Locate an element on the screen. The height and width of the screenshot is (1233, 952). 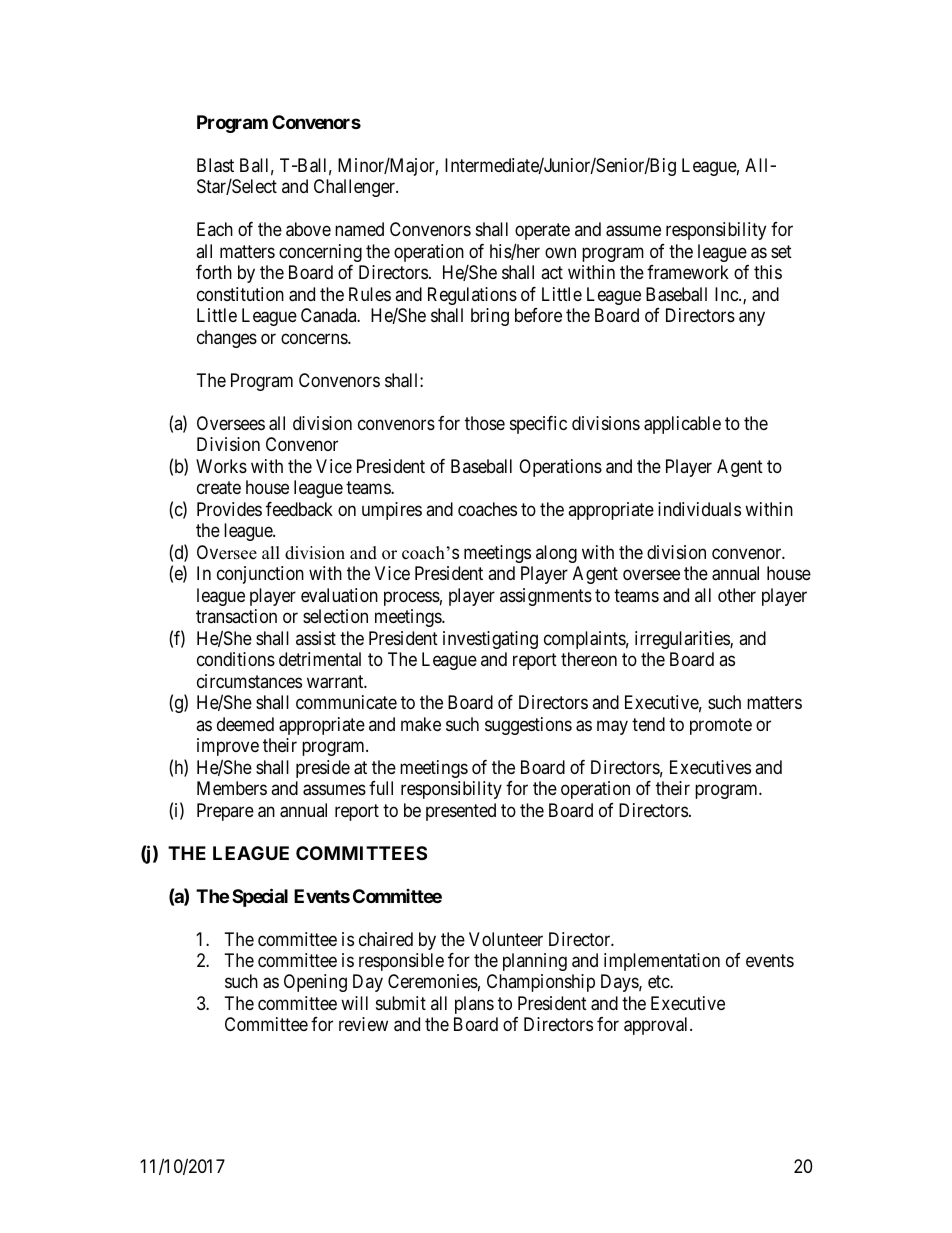
set is located at coordinates (781, 251).
